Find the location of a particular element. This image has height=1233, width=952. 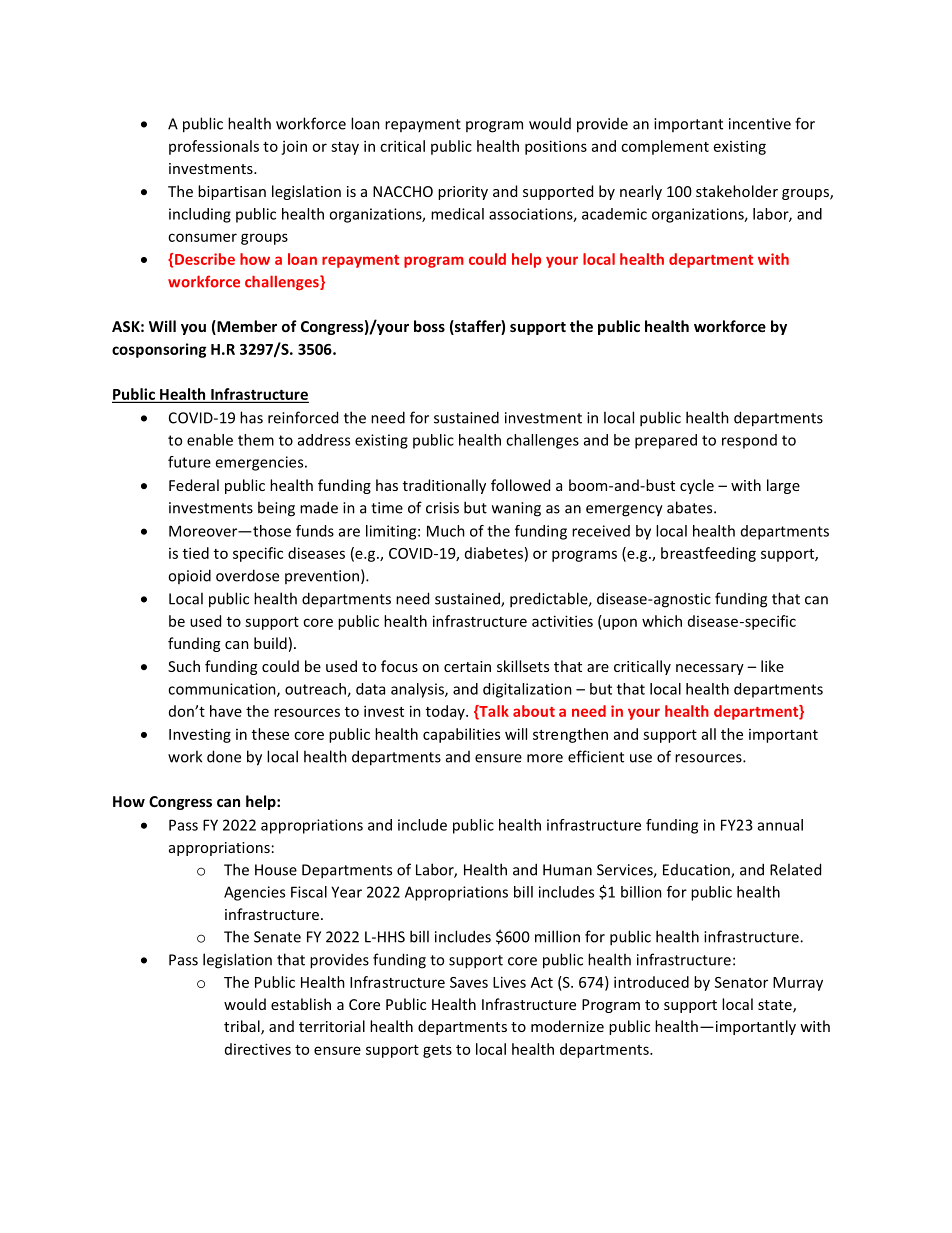

priority is located at coordinates (463, 193).
